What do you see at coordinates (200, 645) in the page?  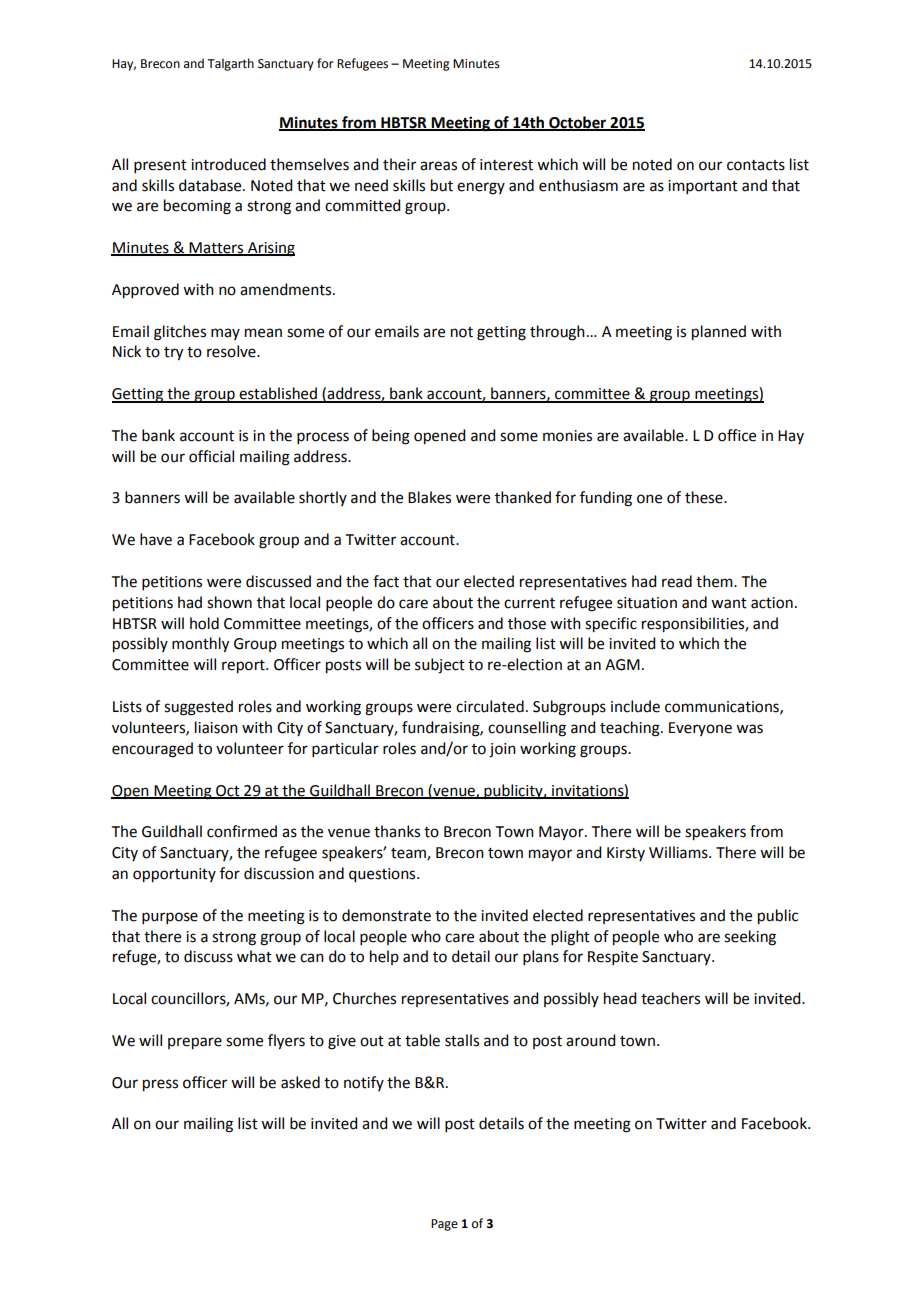 I see `monthly` at bounding box center [200, 645].
